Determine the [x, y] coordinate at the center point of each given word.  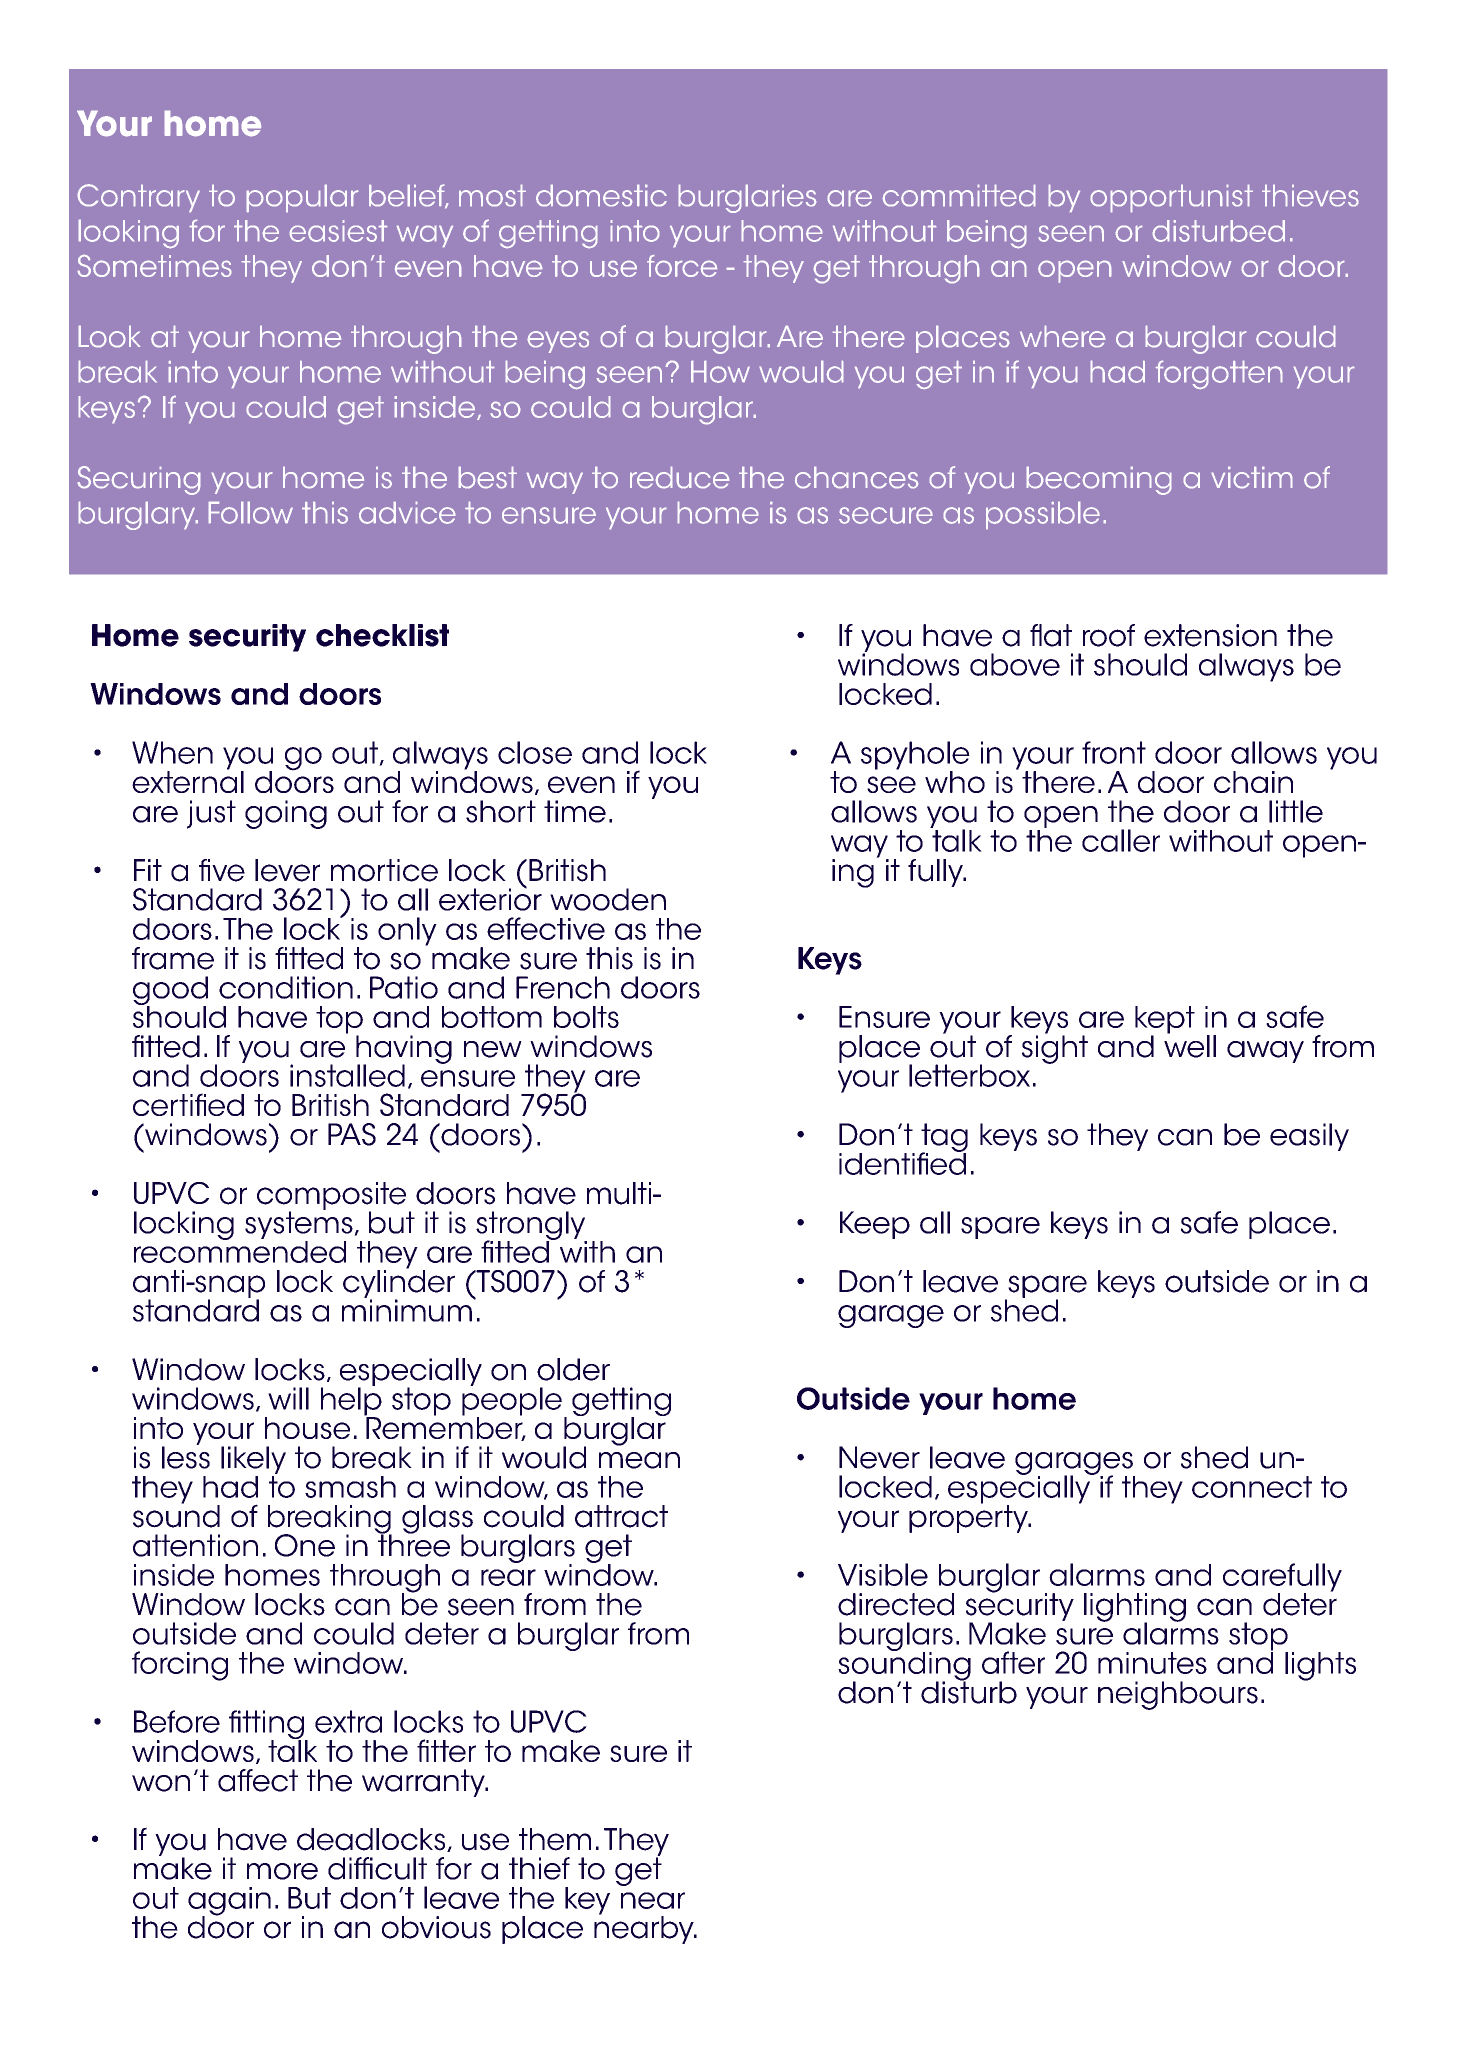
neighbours [1178, 1695]
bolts [586, 1017]
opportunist [1172, 198]
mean [639, 1460]
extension [1210, 635]
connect [1252, 1487]
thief [539, 1868]
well [1190, 1045]
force [682, 266]
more [282, 1871]
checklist [382, 635]
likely [253, 1461]
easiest [338, 231]
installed [347, 1075]
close [535, 752]
